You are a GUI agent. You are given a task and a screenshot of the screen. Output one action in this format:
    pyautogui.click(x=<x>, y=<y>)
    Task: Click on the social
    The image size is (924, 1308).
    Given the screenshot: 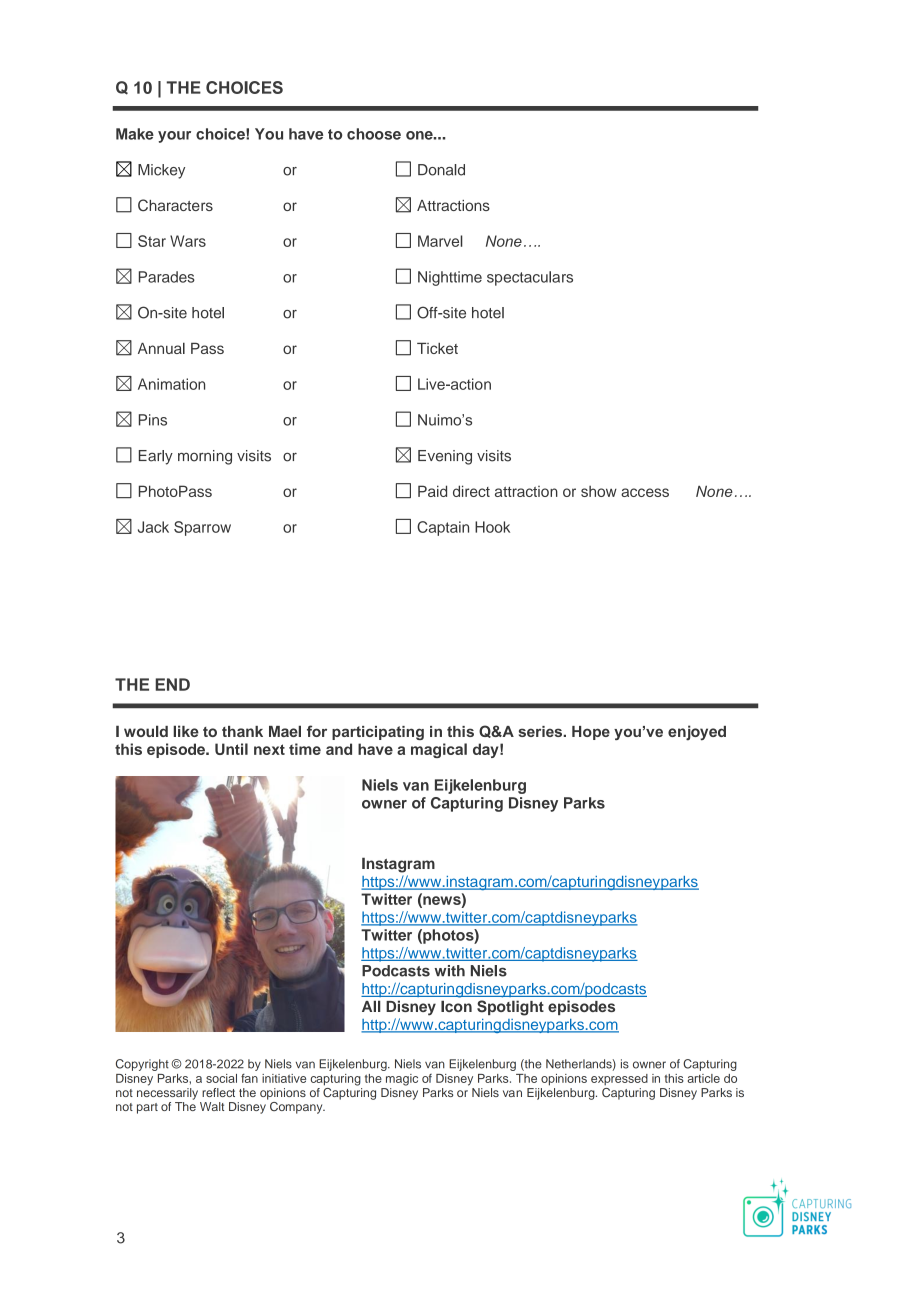 What is the action you would take?
    pyautogui.click(x=221, y=1078)
